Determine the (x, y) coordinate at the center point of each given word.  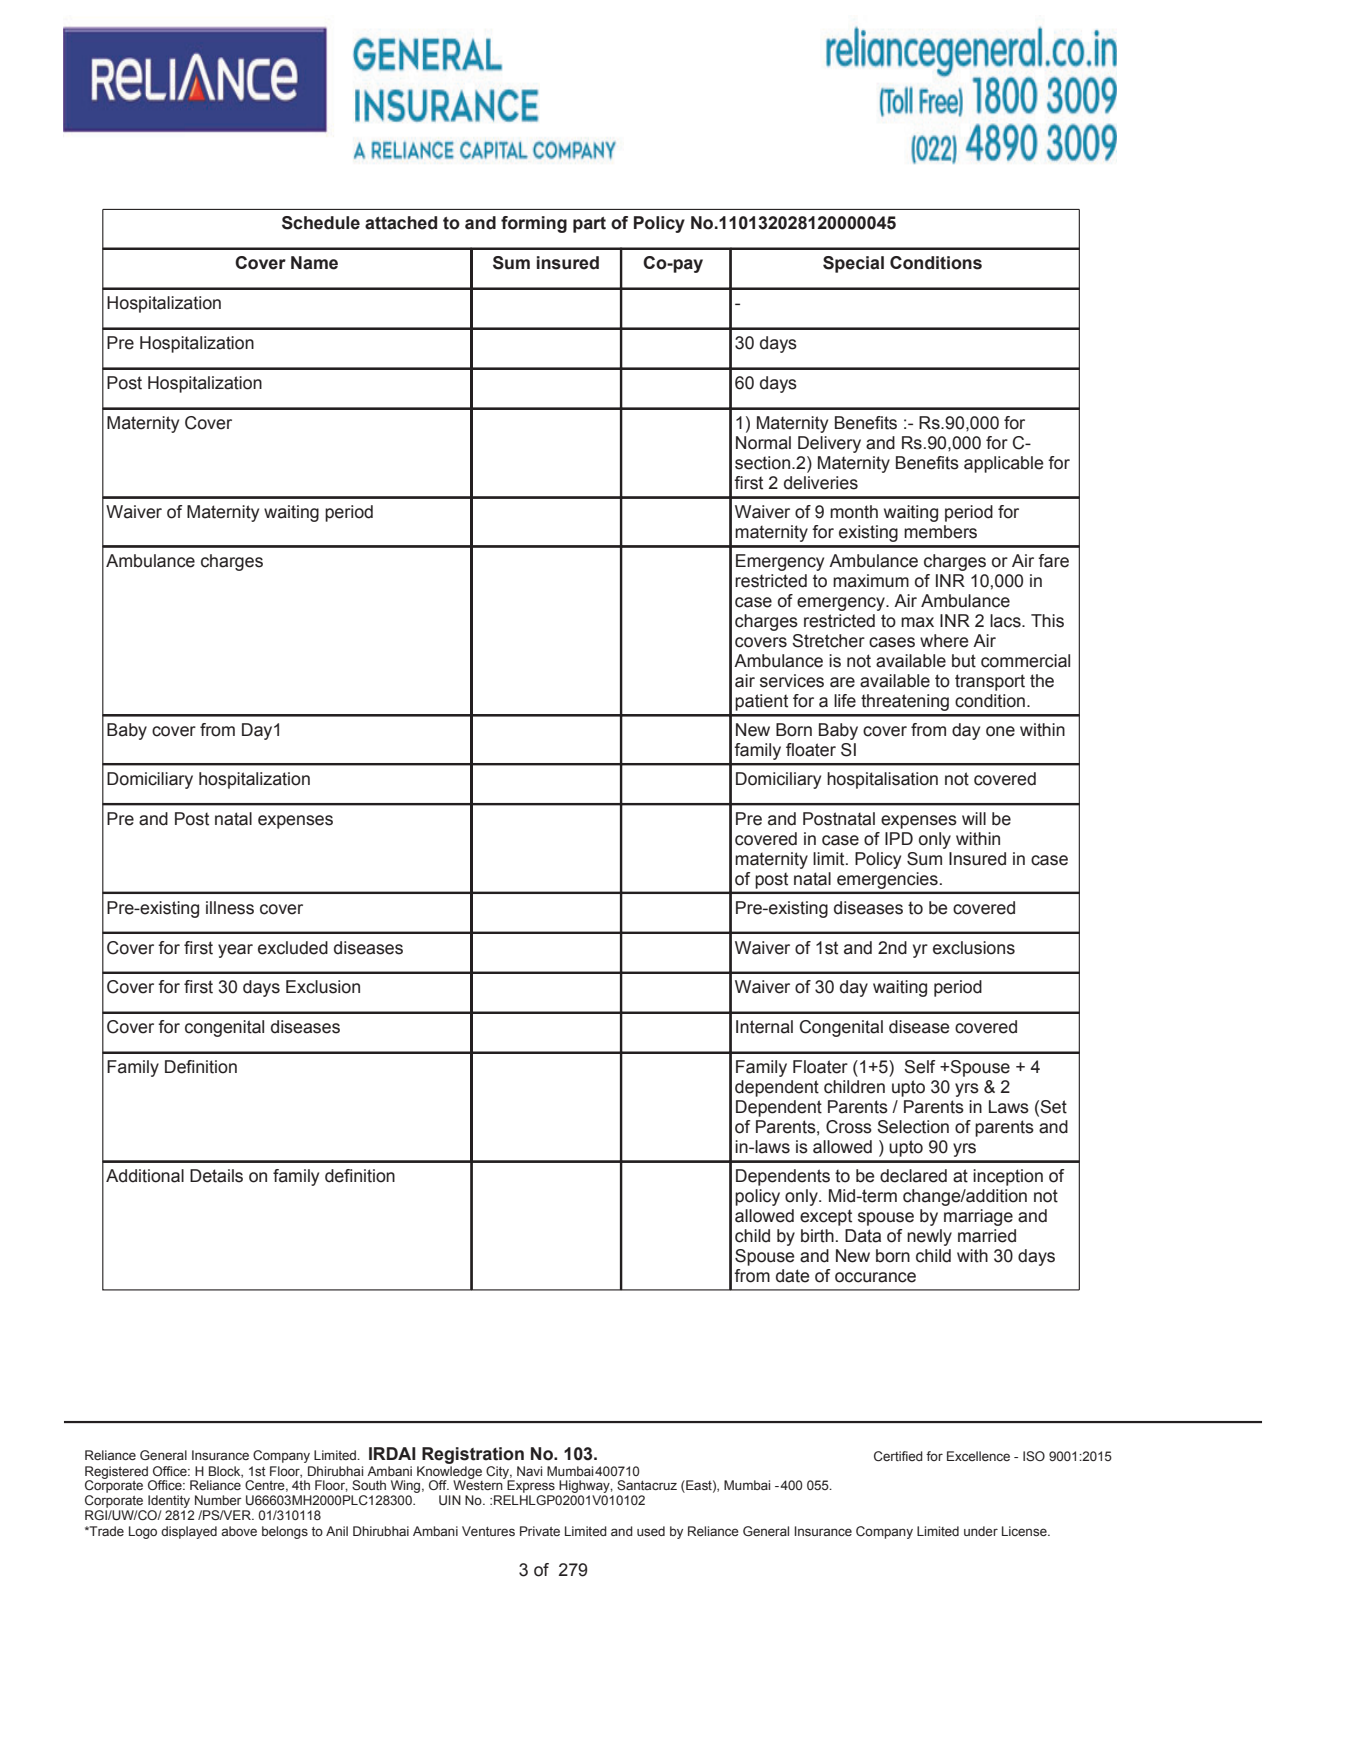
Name (314, 263)
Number (218, 1500)
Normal (763, 443)
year (235, 951)
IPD (899, 838)
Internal (764, 1027)
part (589, 225)
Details (216, 1176)
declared (913, 1176)
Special (853, 264)
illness (230, 908)
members (940, 532)
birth (817, 1236)
